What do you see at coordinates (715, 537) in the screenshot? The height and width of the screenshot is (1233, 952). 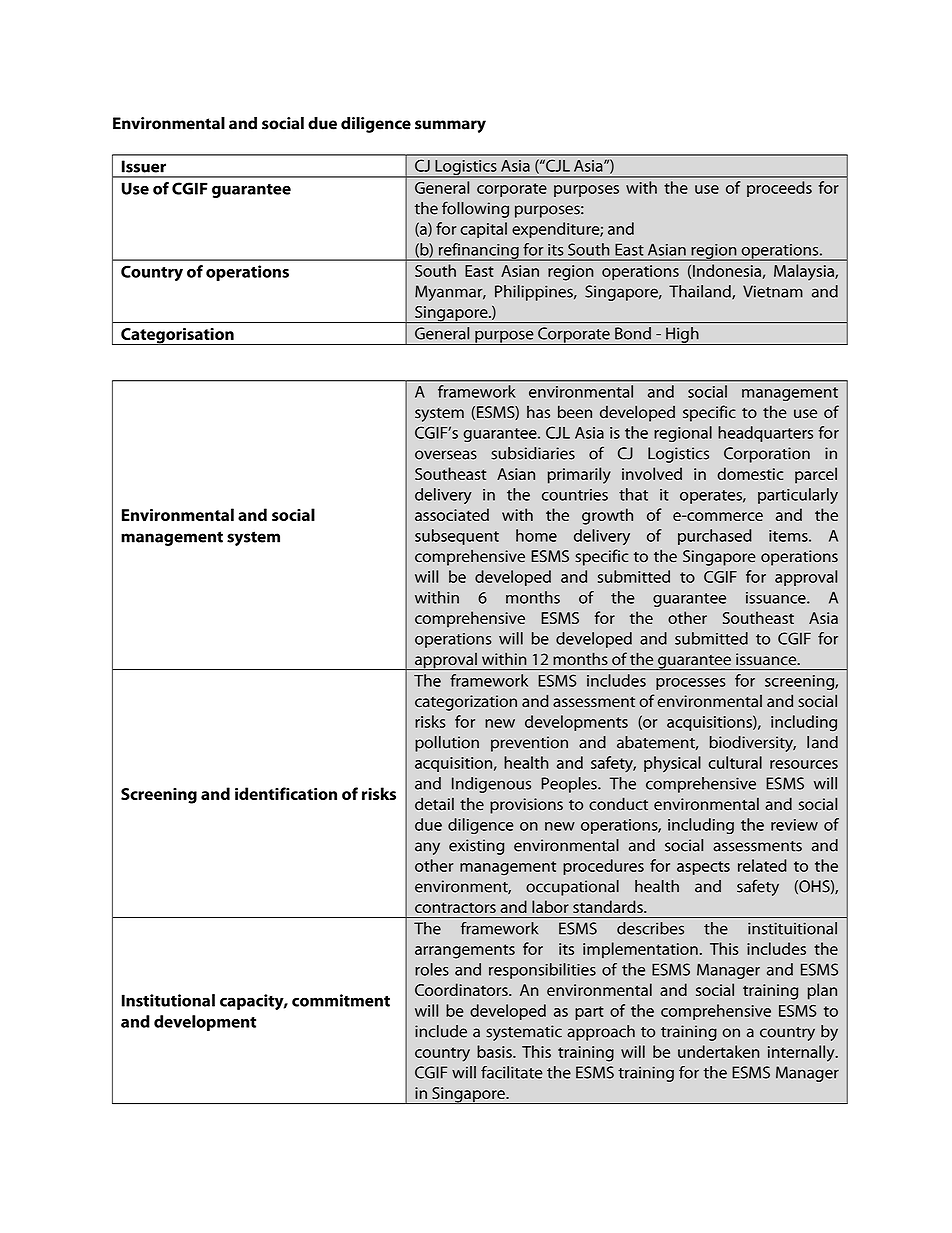 I see `purchased` at bounding box center [715, 537].
